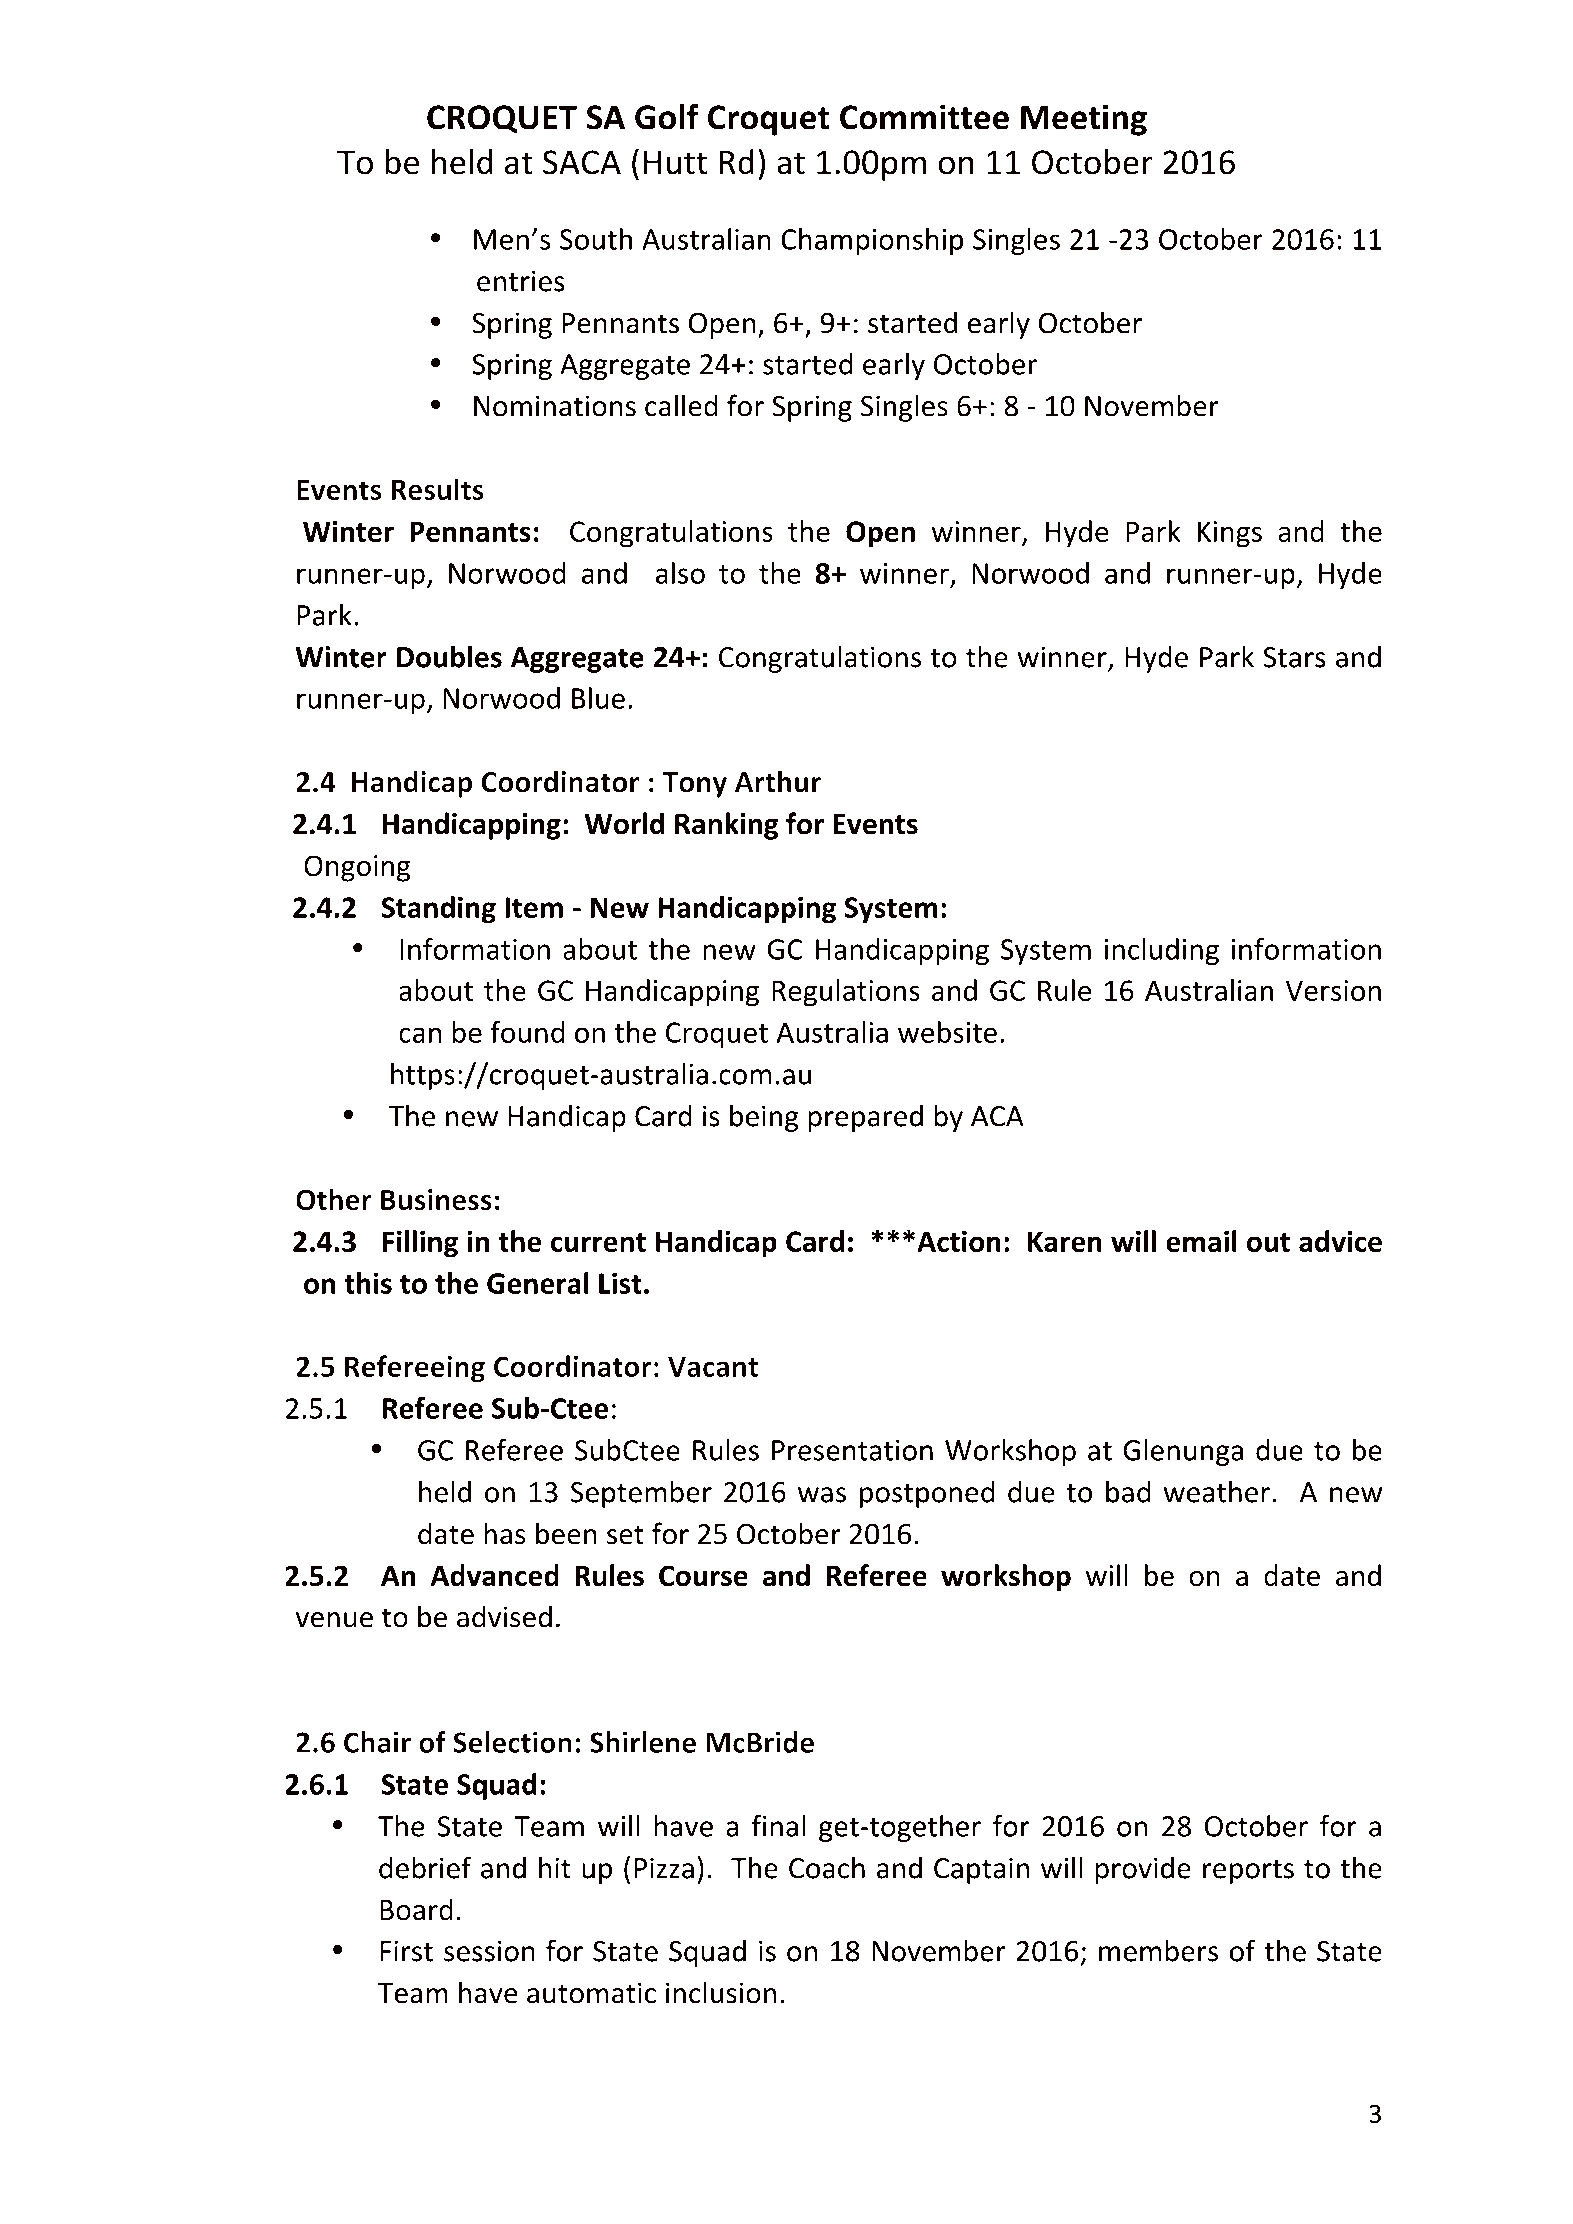 The height and width of the screenshot is (2224, 1573). What do you see at coordinates (872, 241) in the screenshot?
I see `Championship` at bounding box center [872, 241].
